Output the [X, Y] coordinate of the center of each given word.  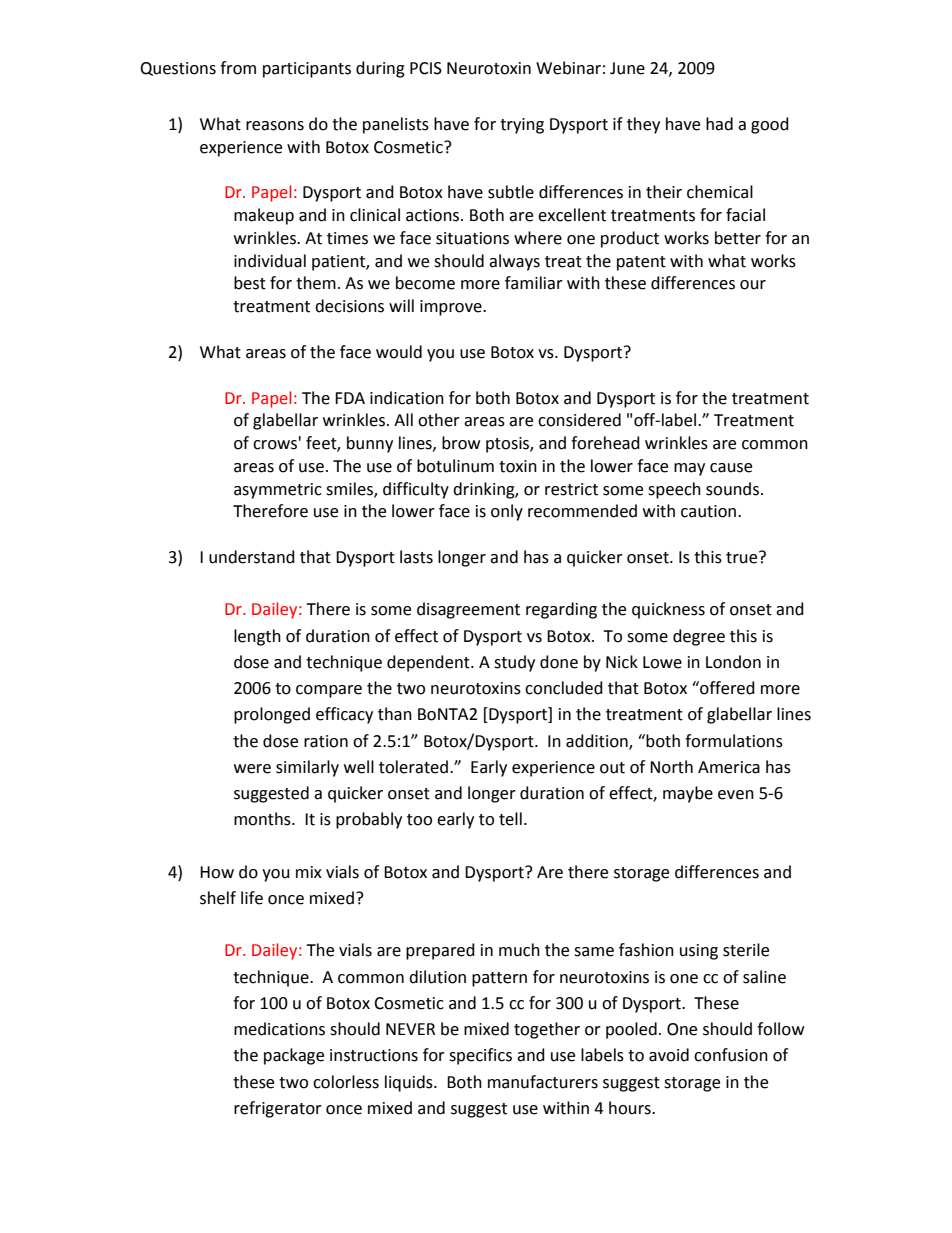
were [252, 769]
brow [461, 443]
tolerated [413, 767]
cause [731, 468]
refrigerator [278, 1109]
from [238, 68]
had [719, 124]
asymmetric [278, 491]
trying [522, 126]
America [729, 767]
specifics [480, 1056]
